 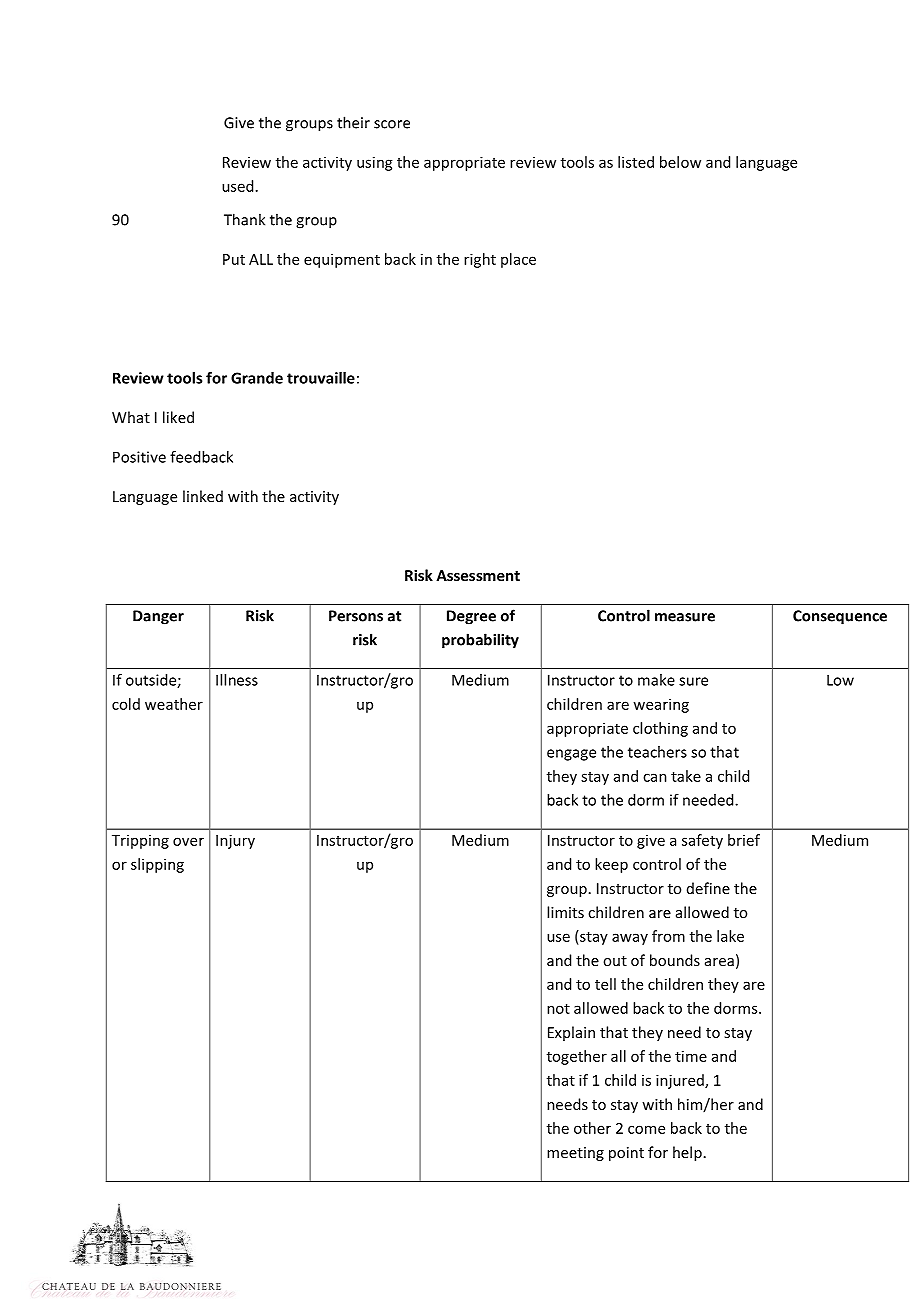 What do you see at coordinates (680, 162) in the screenshot?
I see `below` at bounding box center [680, 162].
